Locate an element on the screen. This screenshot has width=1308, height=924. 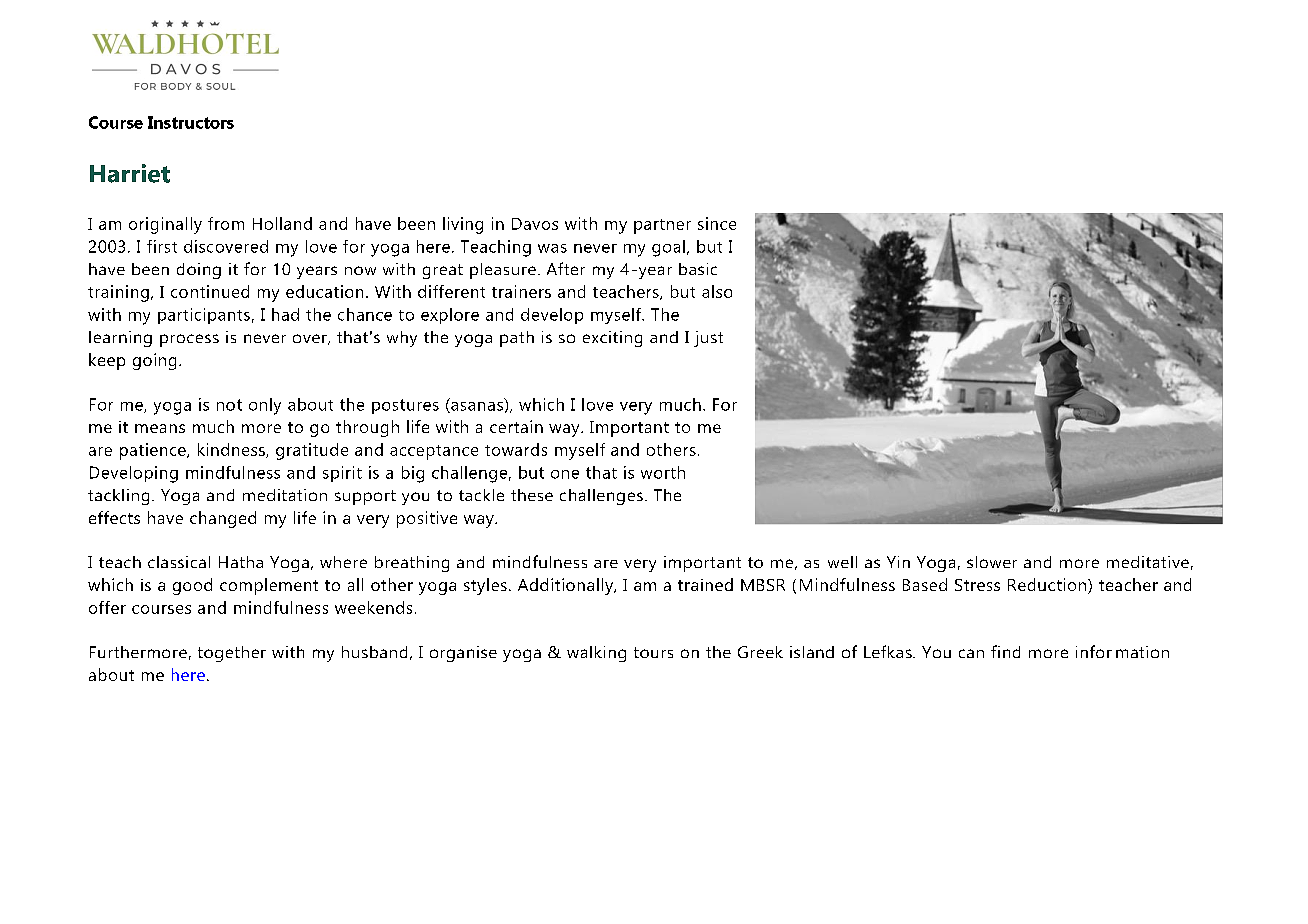
together is located at coordinates (232, 654).
